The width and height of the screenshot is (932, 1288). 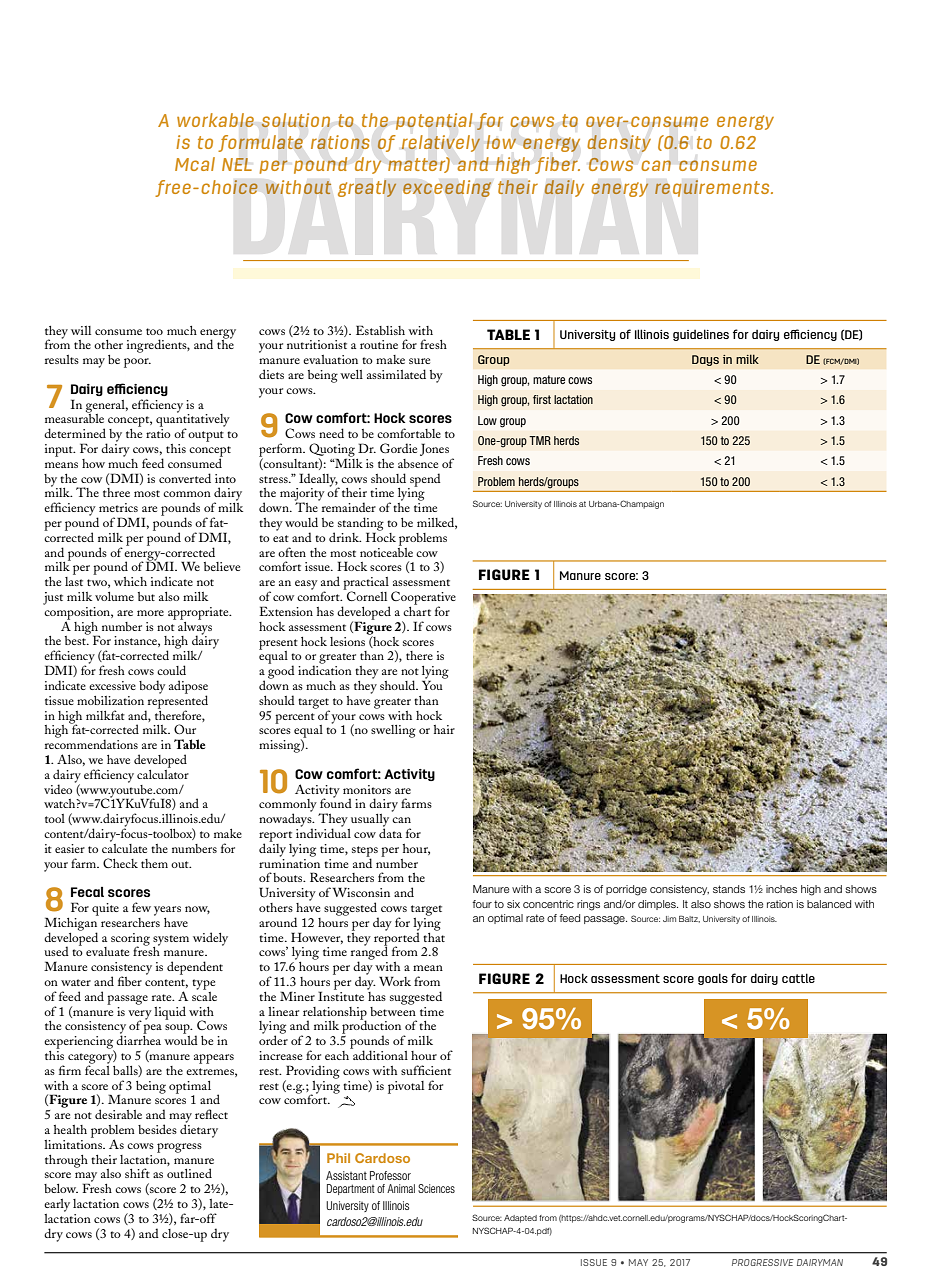 What do you see at coordinates (540, 440) in the screenshot?
I see `TMR` at bounding box center [540, 440].
